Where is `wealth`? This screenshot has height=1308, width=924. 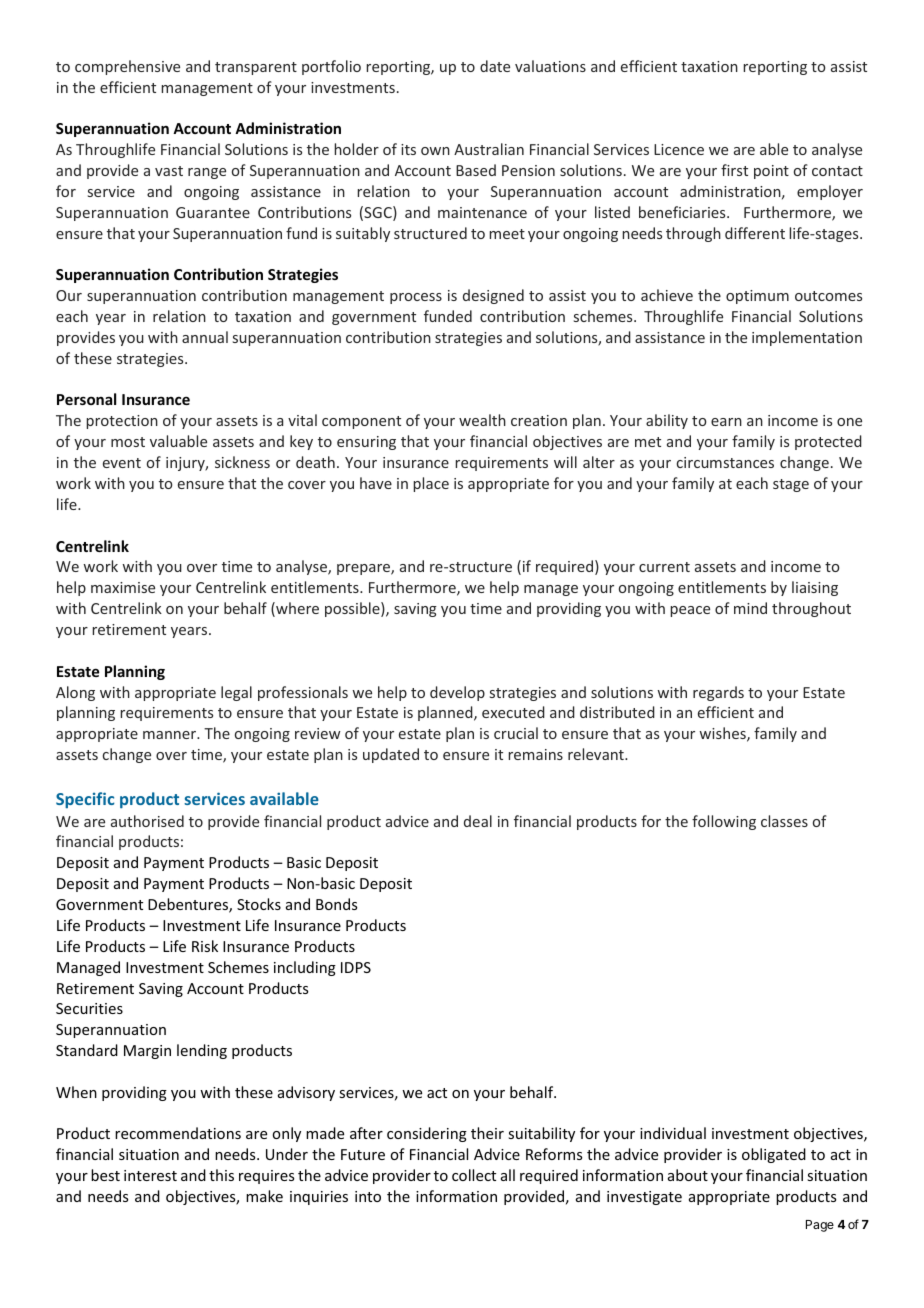 wealth is located at coordinates (482, 420).
